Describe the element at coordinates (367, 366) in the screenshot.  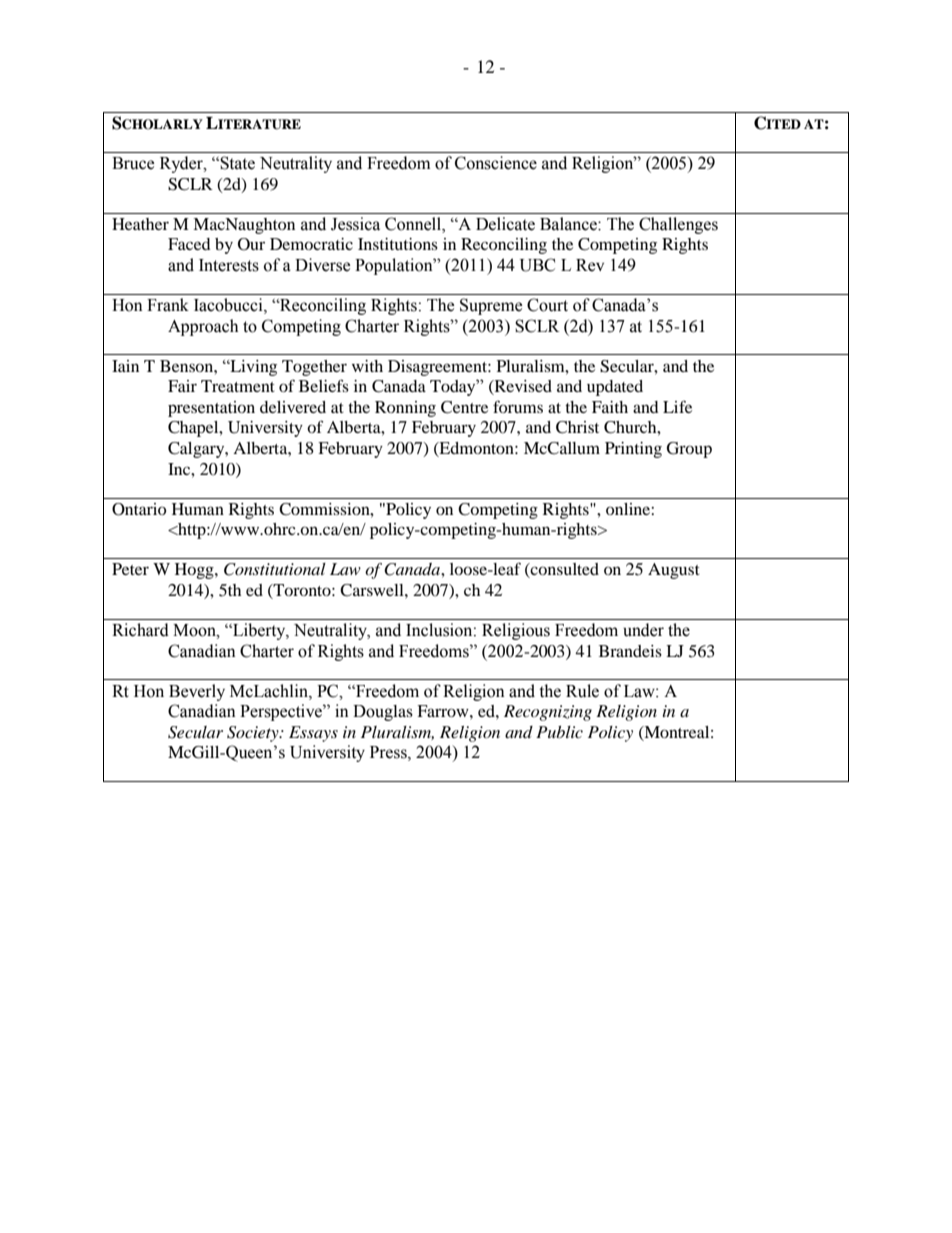
I see `with` at that location.
